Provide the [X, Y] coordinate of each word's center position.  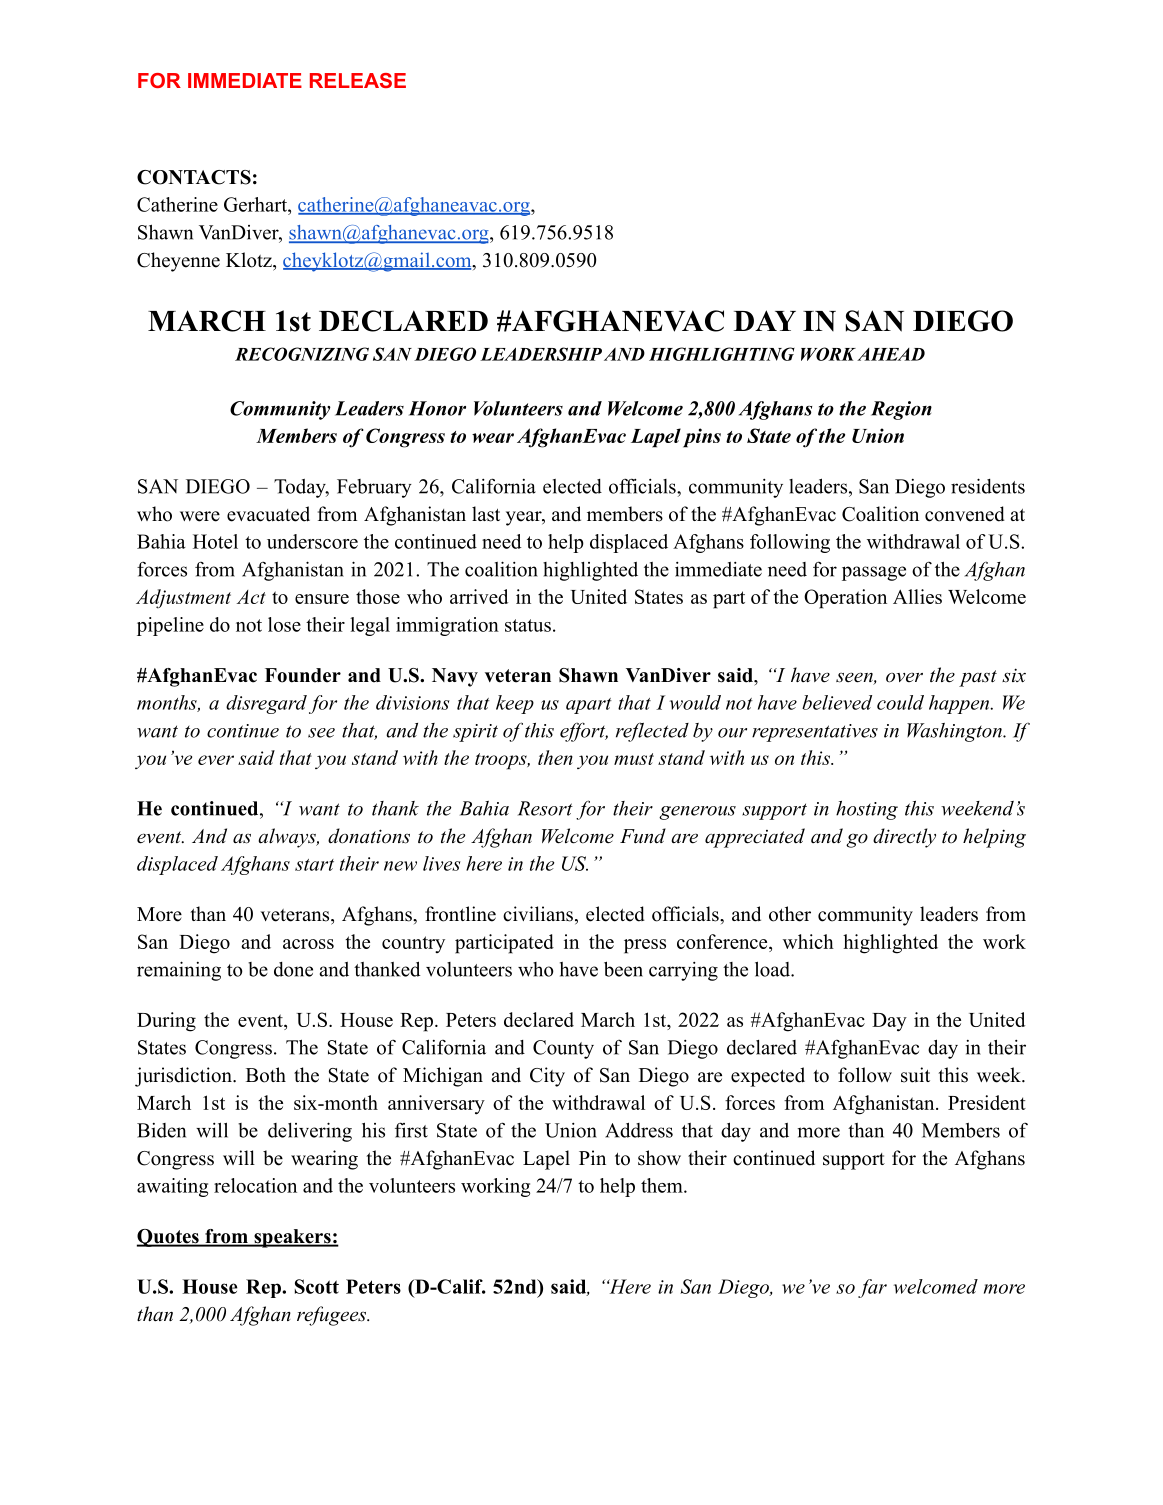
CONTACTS [194, 177]
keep [515, 704]
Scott [317, 1286]
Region [901, 410]
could [900, 702]
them [663, 1185]
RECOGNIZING [302, 354]
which [808, 941]
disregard [266, 704]
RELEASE [358, 80]
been [623, 969]
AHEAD [891, 354]
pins [702, 438]
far [872, 1288]
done [293, 969]
